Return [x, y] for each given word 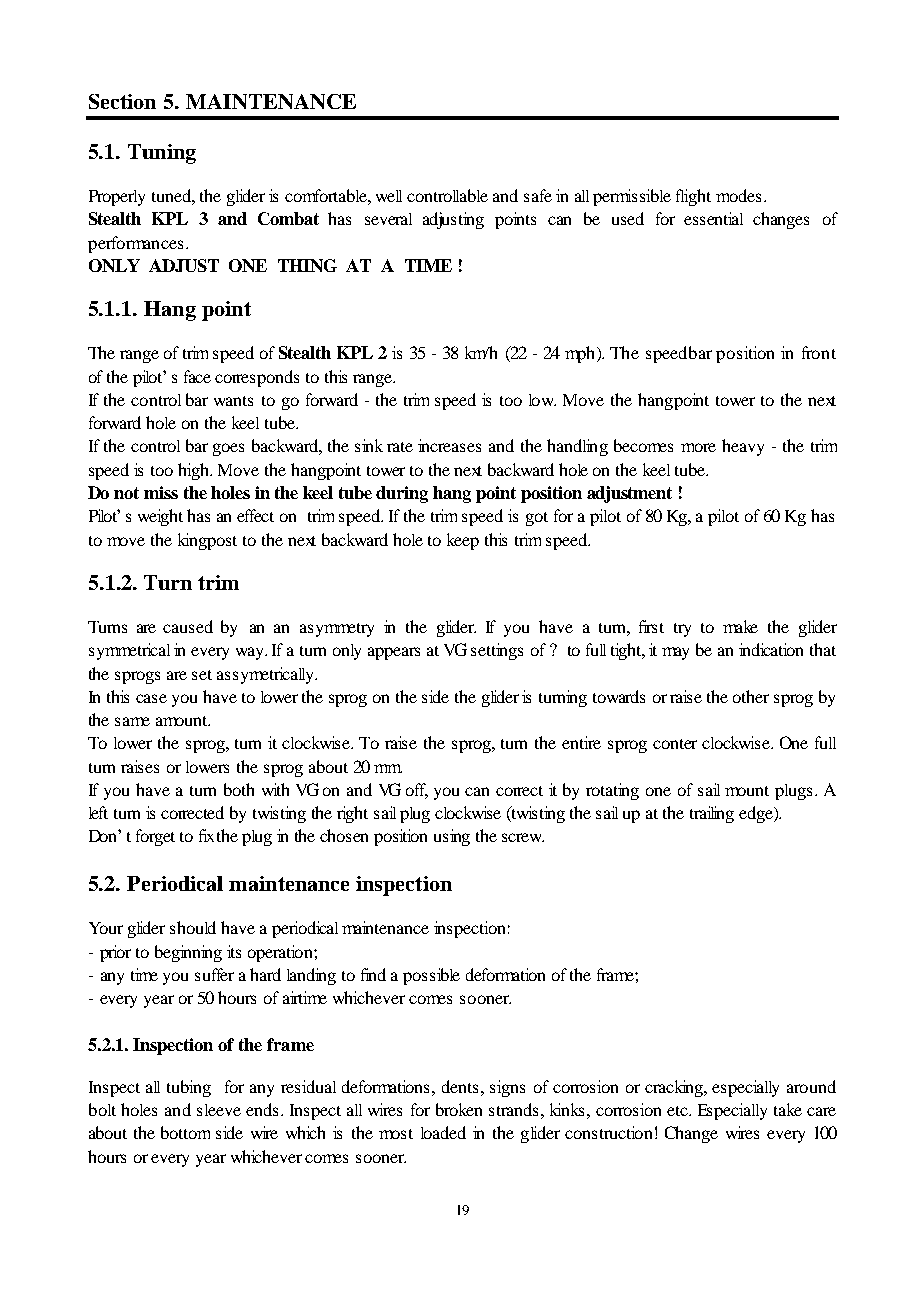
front [819, 352]
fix [206, 835]
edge [757, 814]
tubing [189, 1088]
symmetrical [129, 651]
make [740, 626]
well [389, 196]
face [197, 376]
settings [497, 651]
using [452, 837]
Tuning [162, 154]
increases [449, 445]
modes [738, 195]
